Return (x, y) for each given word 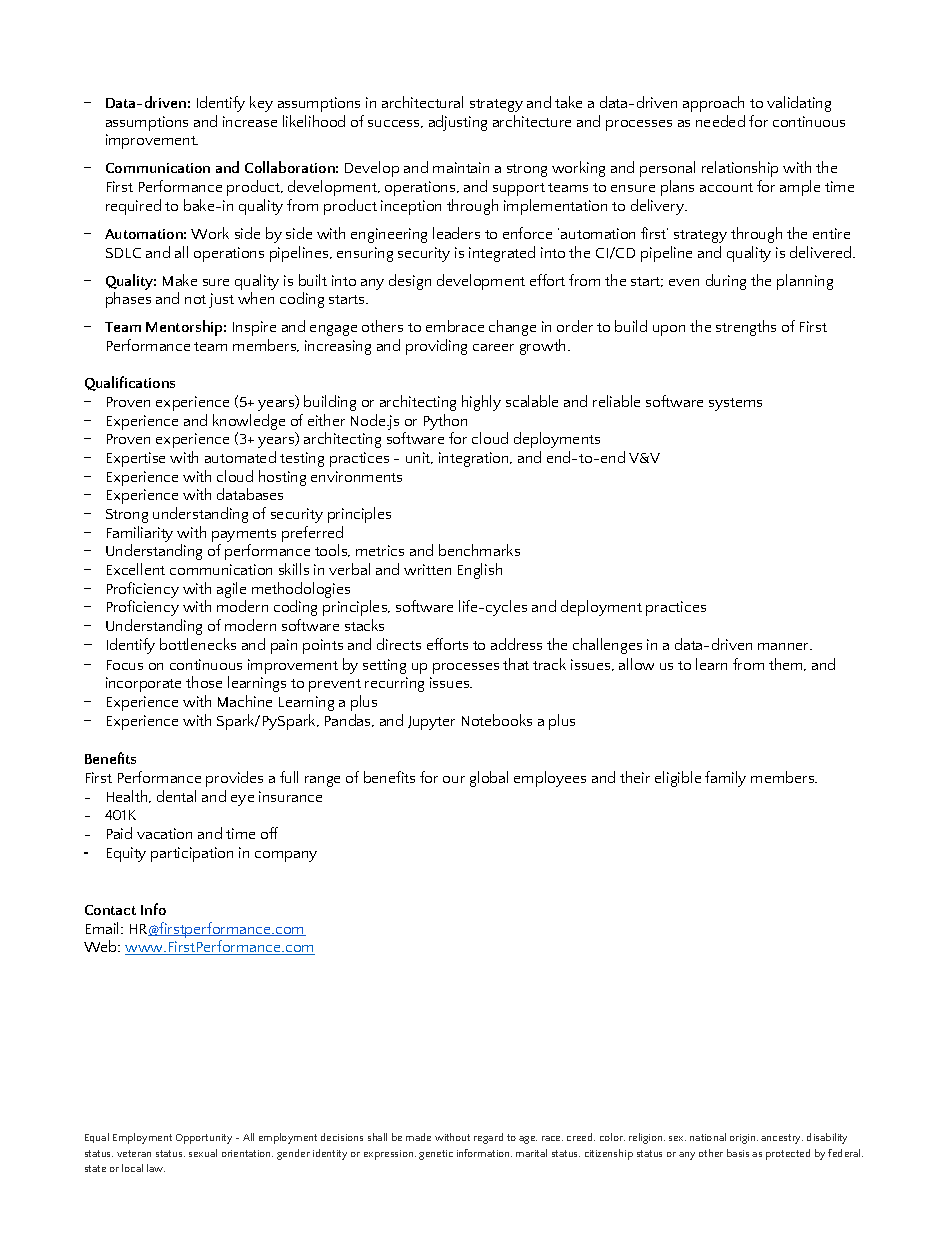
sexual (203, 1153)
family (725, 779)
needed (720, 121)
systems (735, 404)
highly (481, 403)
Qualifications (130, 383)
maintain (461, 167)
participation (192, 854)
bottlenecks (198, 644)
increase (250, 121)
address (516, 644)
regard (488, 1138)
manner (785, 646)
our (454, 779)
